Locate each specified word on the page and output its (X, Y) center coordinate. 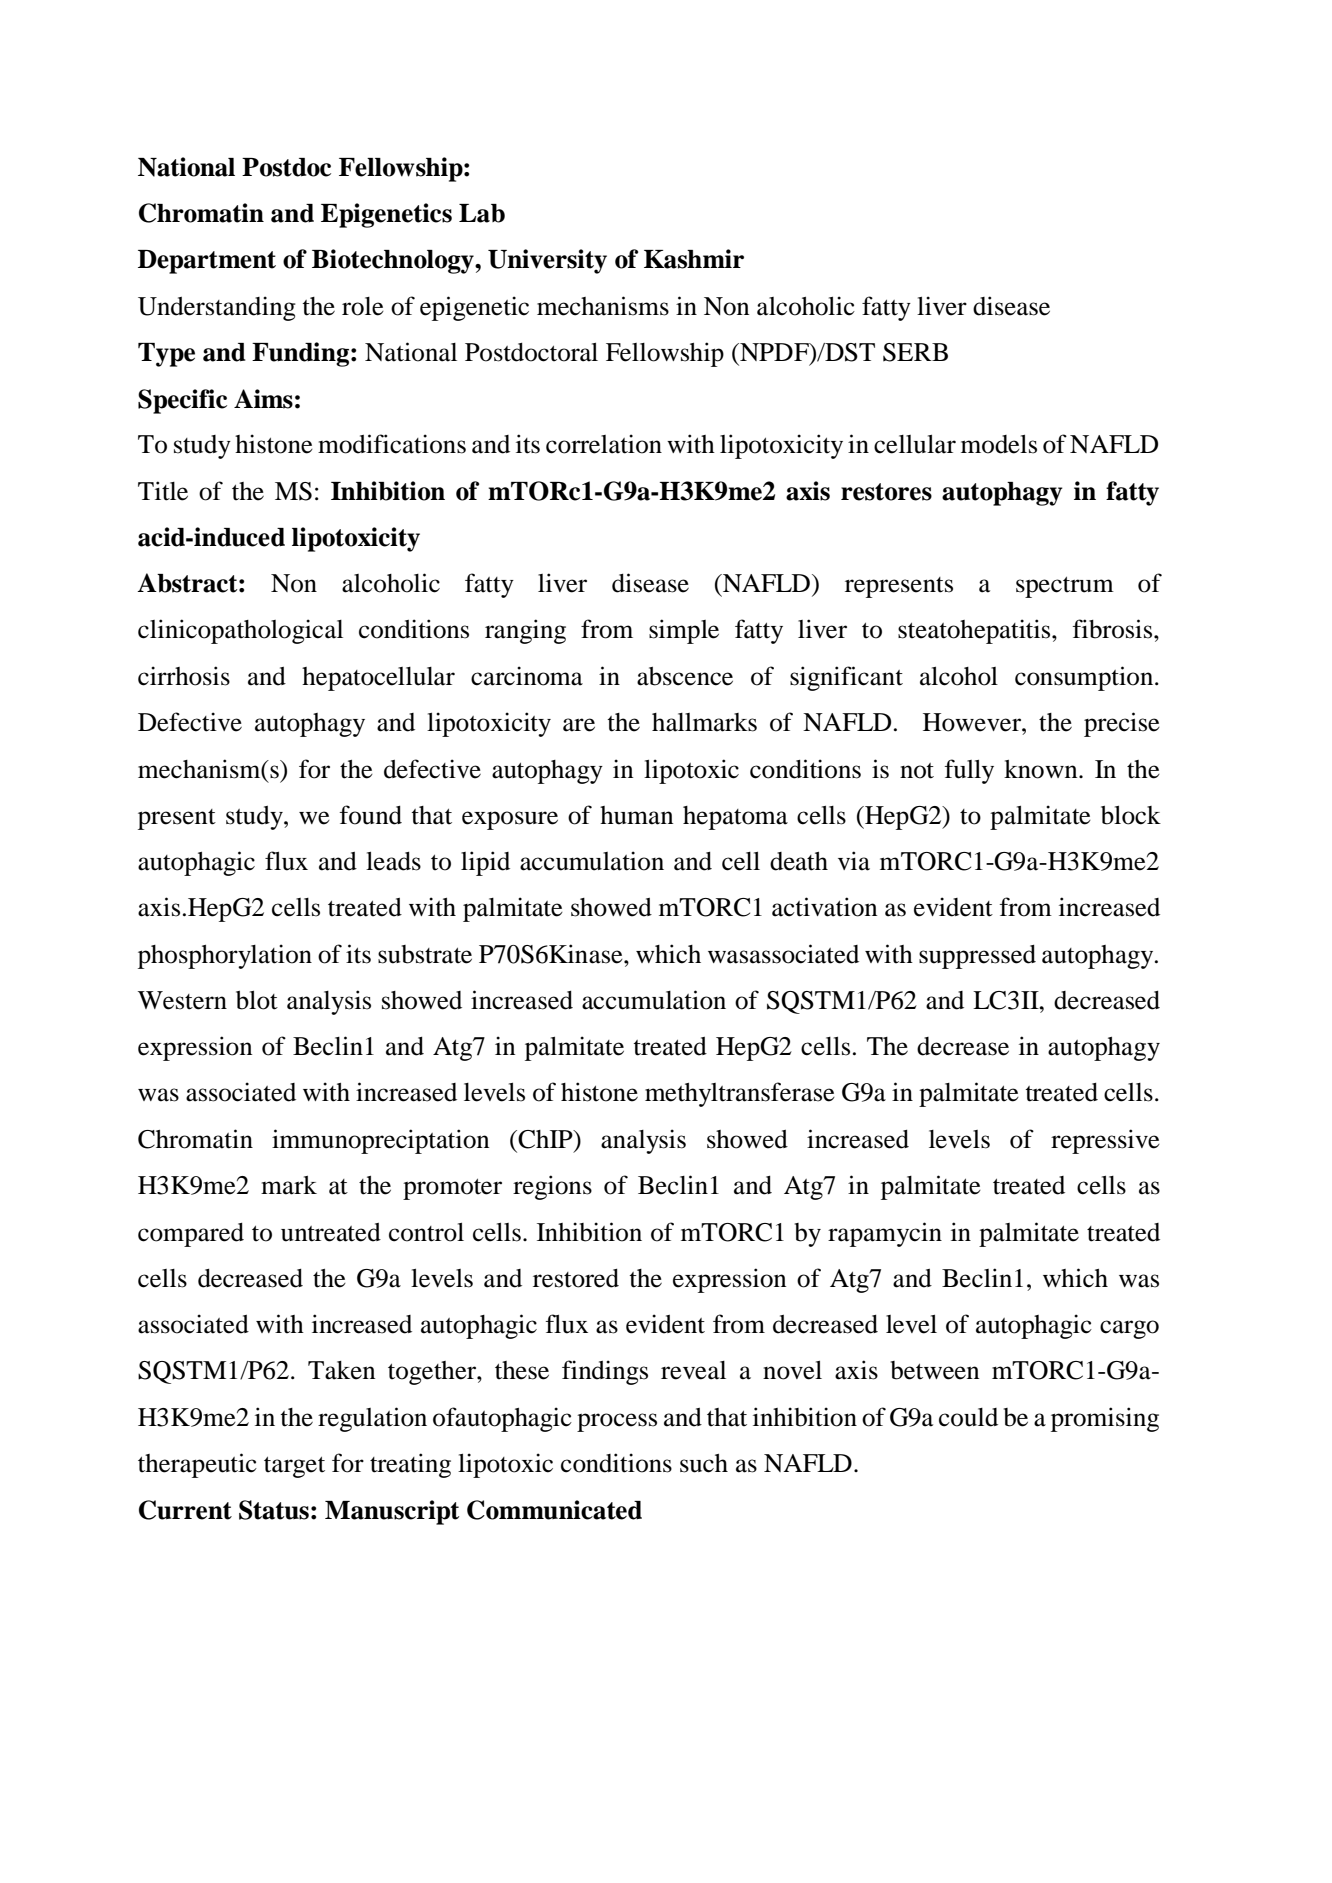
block (1131, 815)
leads (393, 861)
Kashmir (694, 259)
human (636, 815)
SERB (915, 352)
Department (207, 262)
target (294, 1467)
